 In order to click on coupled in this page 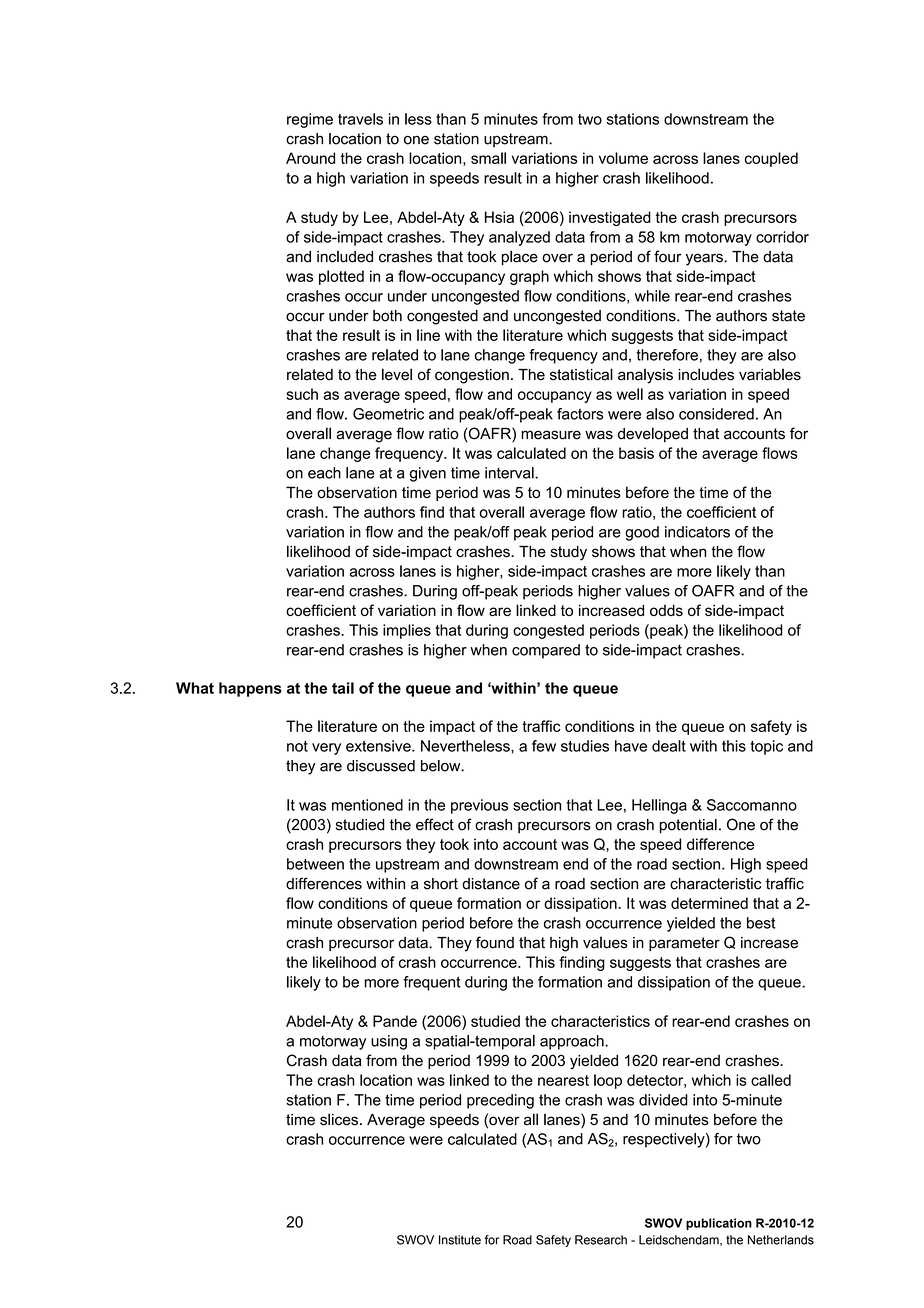, I will do `click(771, 159)`.
